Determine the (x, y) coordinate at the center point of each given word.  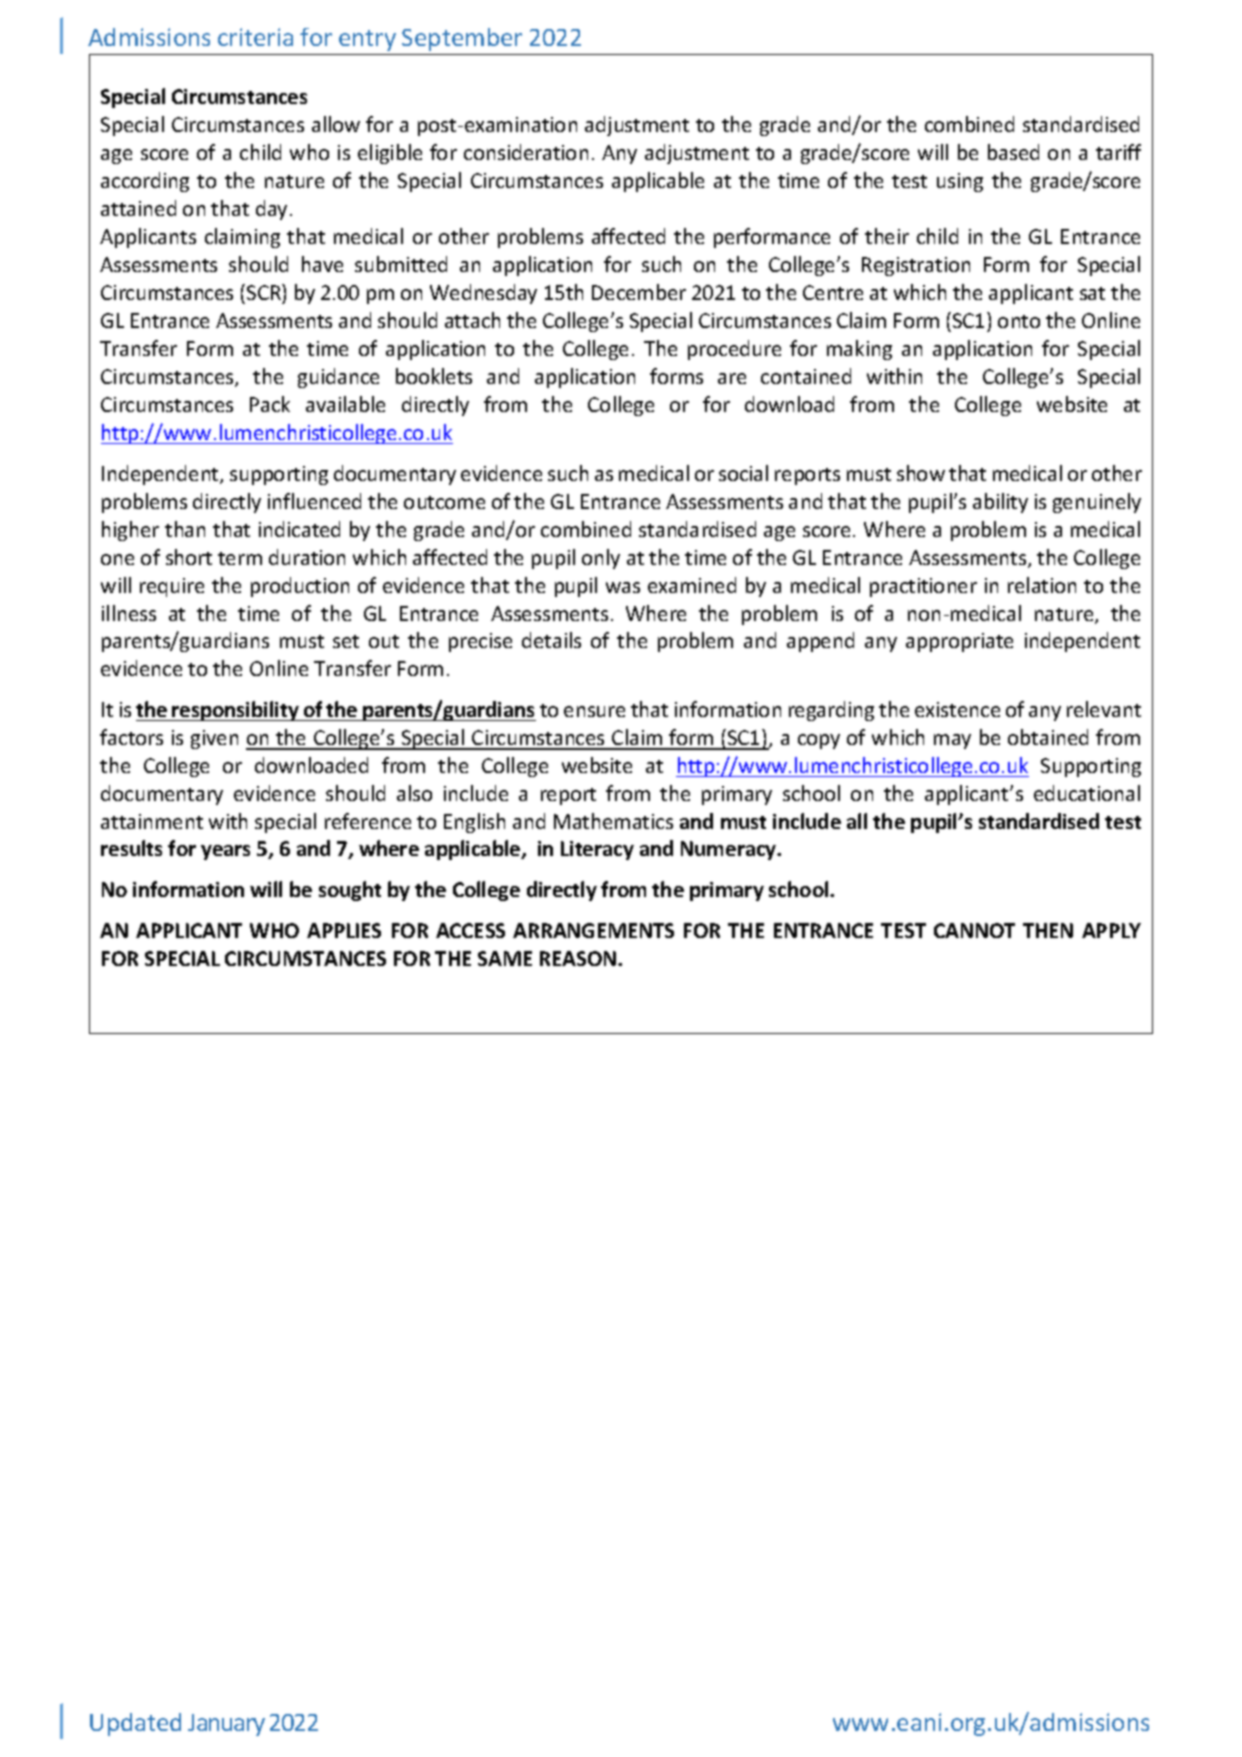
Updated (135, 1724)
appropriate (959, 642)
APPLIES (344, 930)
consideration (526, 152)
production (300, 587)
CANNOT (974, 930)
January (226, 1725)
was (623, 587)
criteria (255, 37)
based (1013, 152)
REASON (578, 958)
